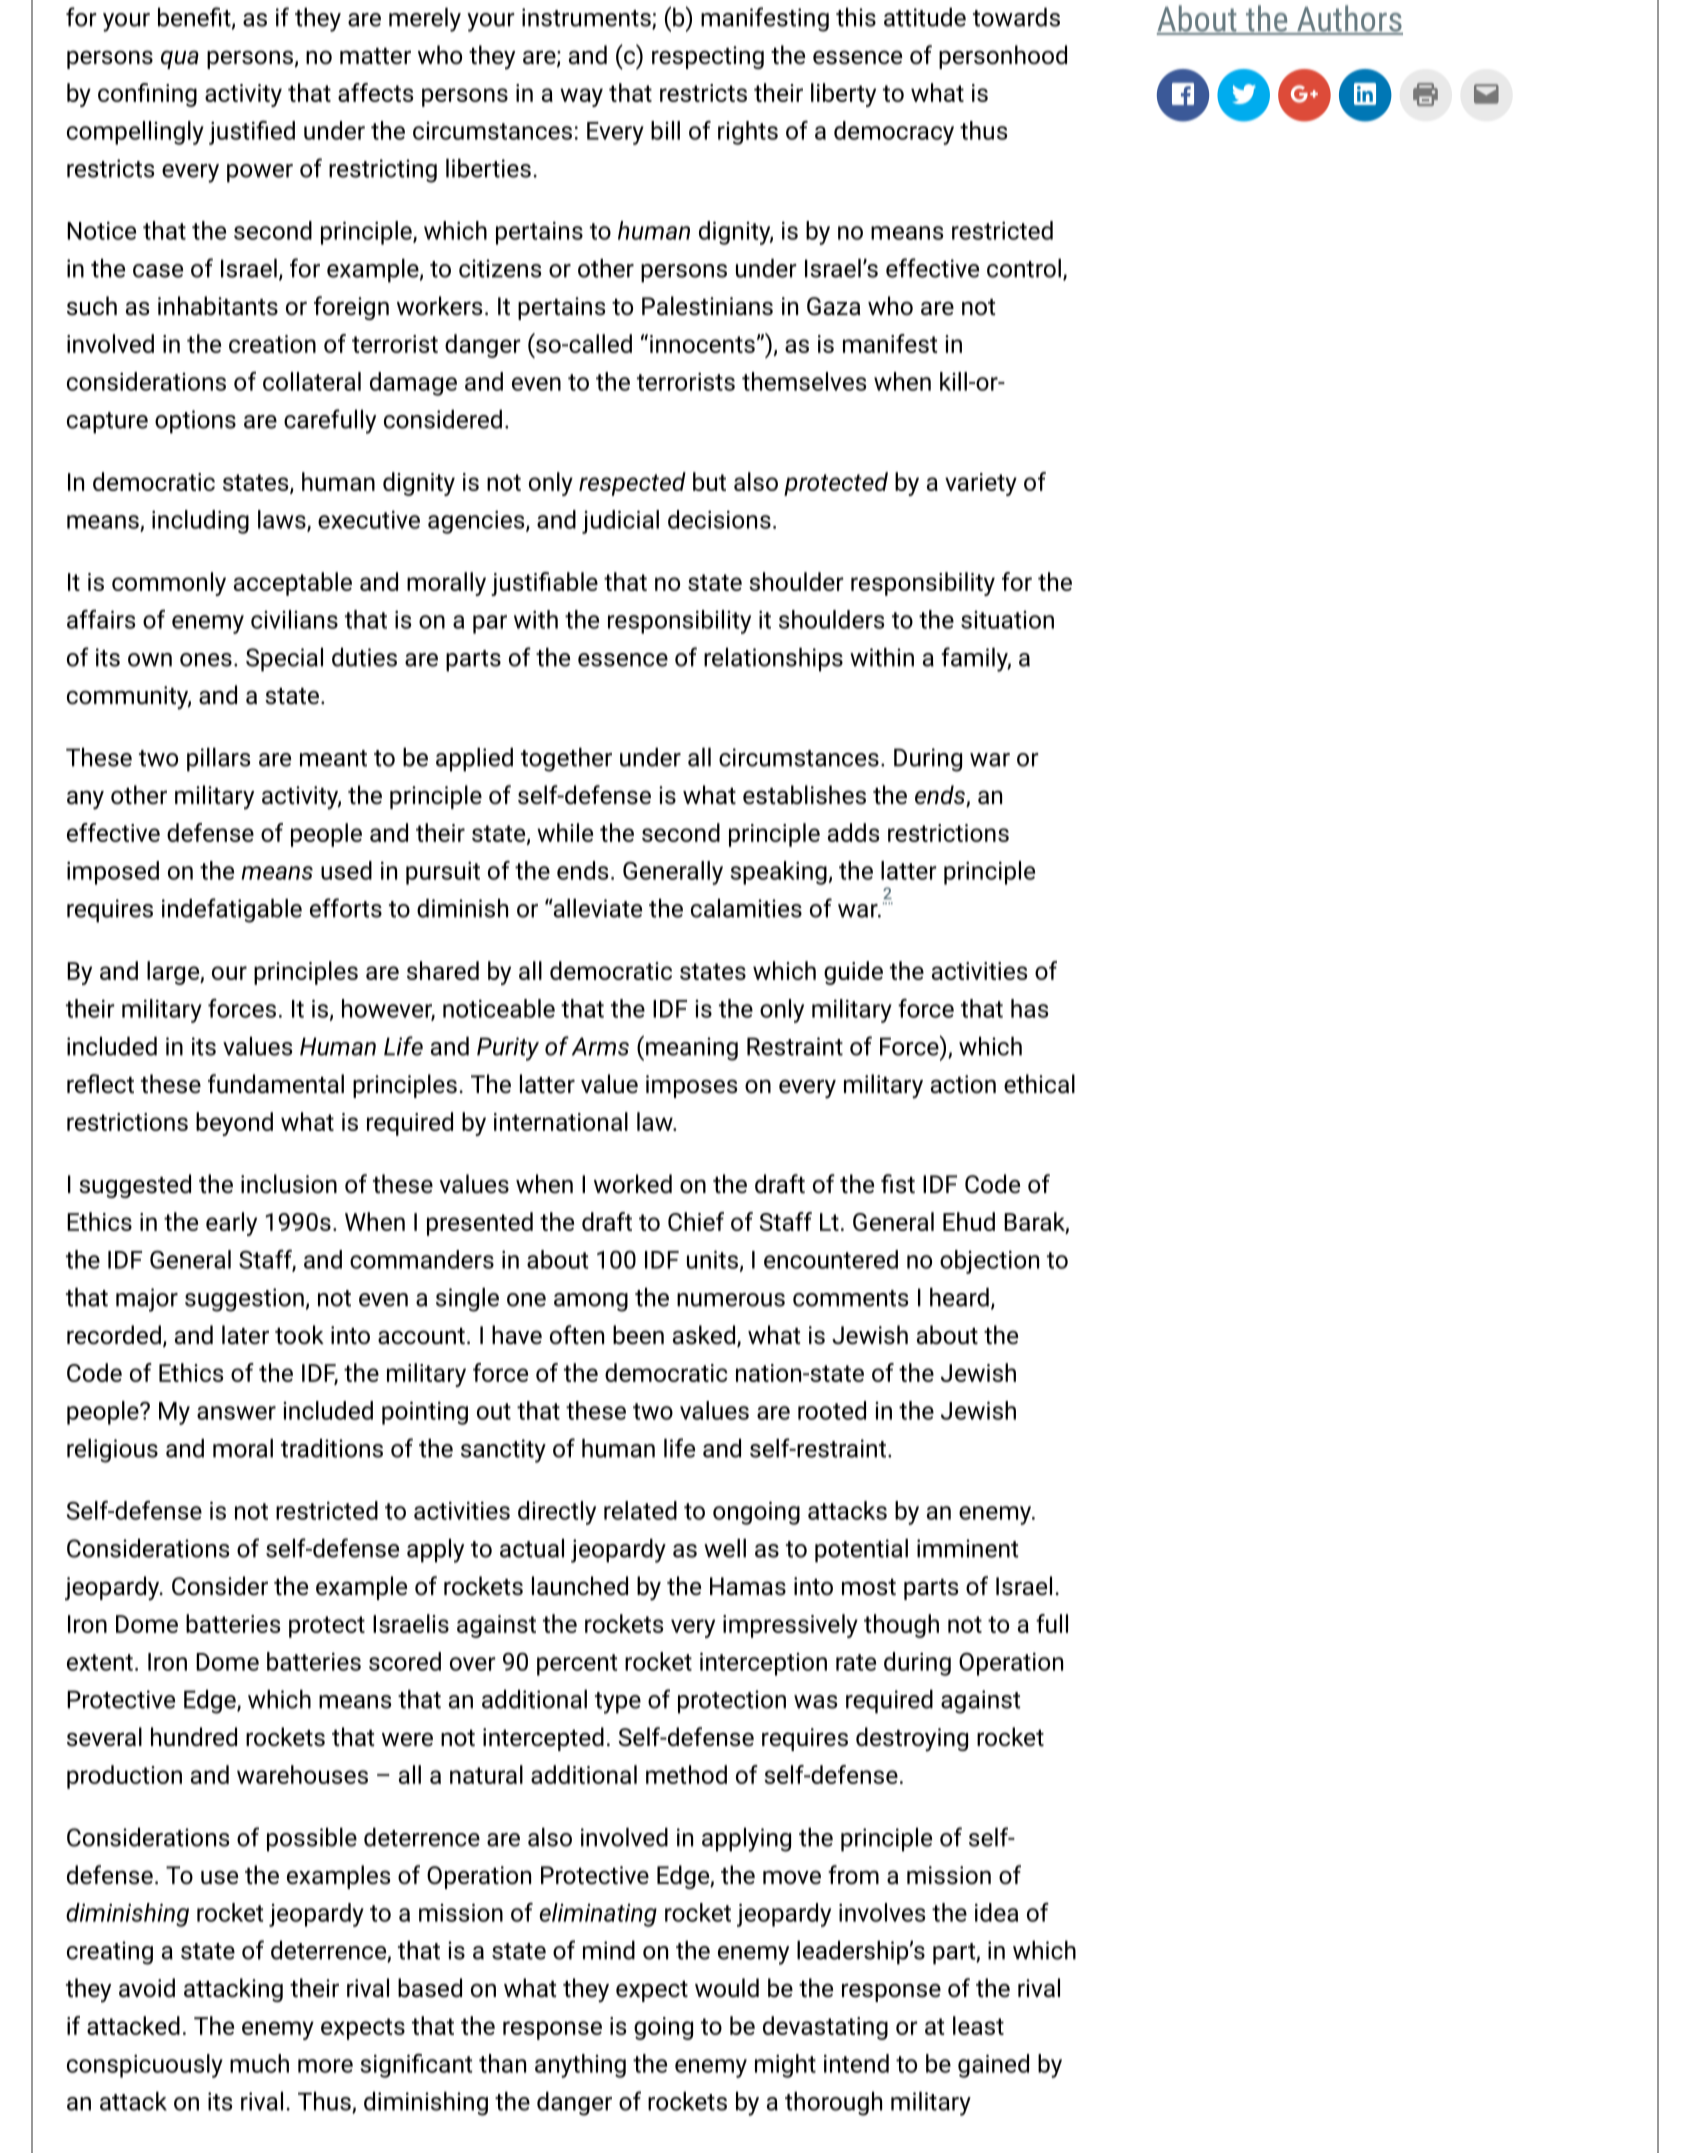 The height and width of the screenshot is (2153, 1690). I want to click on qua, so click(180, 59).
